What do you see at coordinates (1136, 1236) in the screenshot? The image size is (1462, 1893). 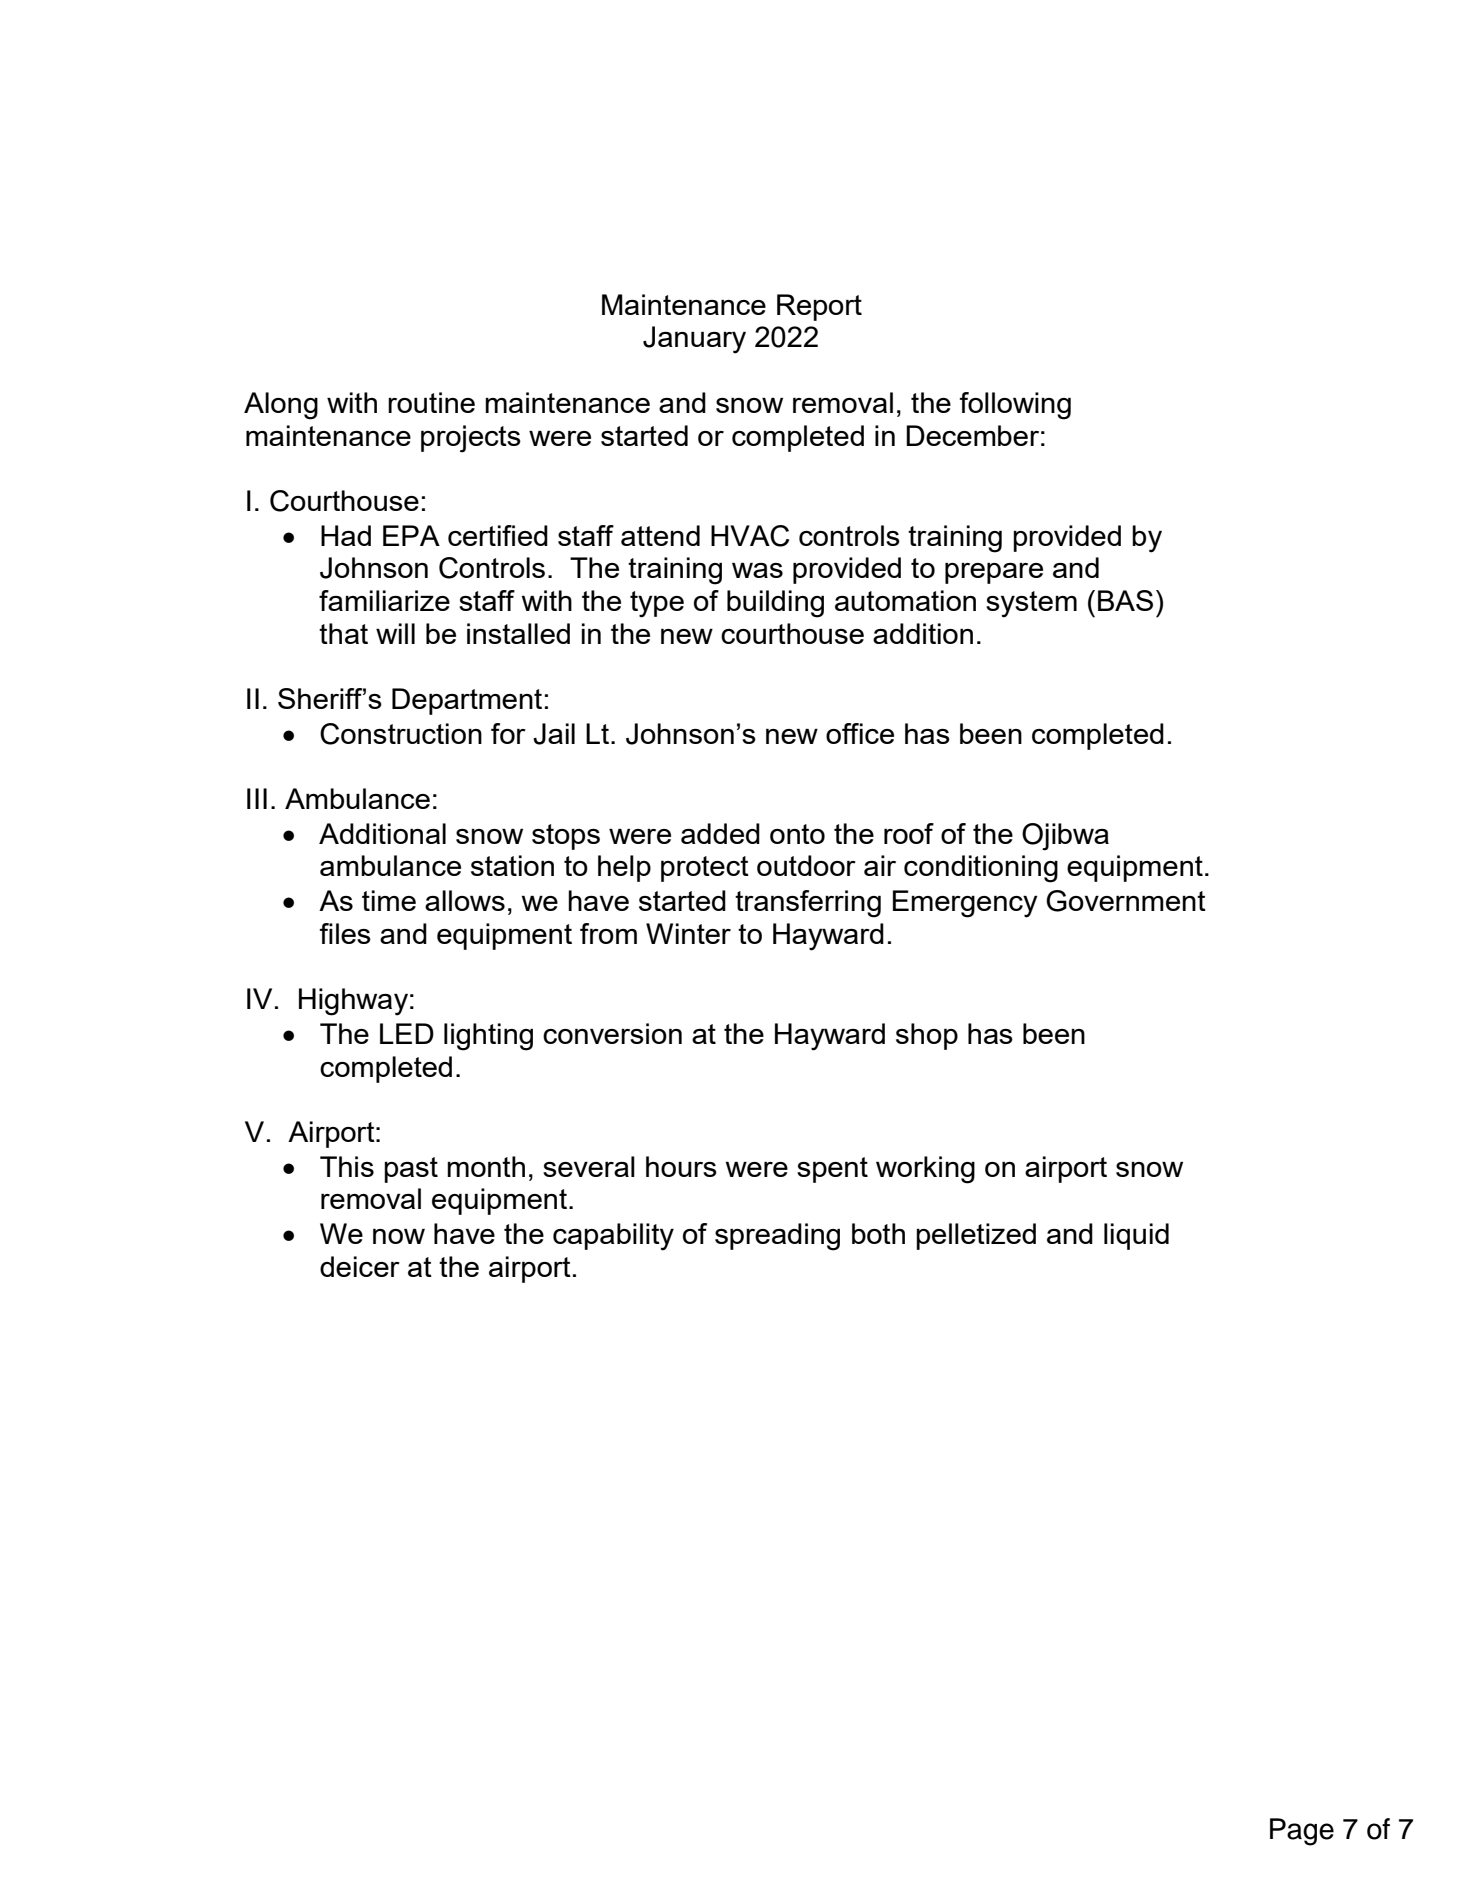 I see `liquid` at bounding box center [1136, 1236].
